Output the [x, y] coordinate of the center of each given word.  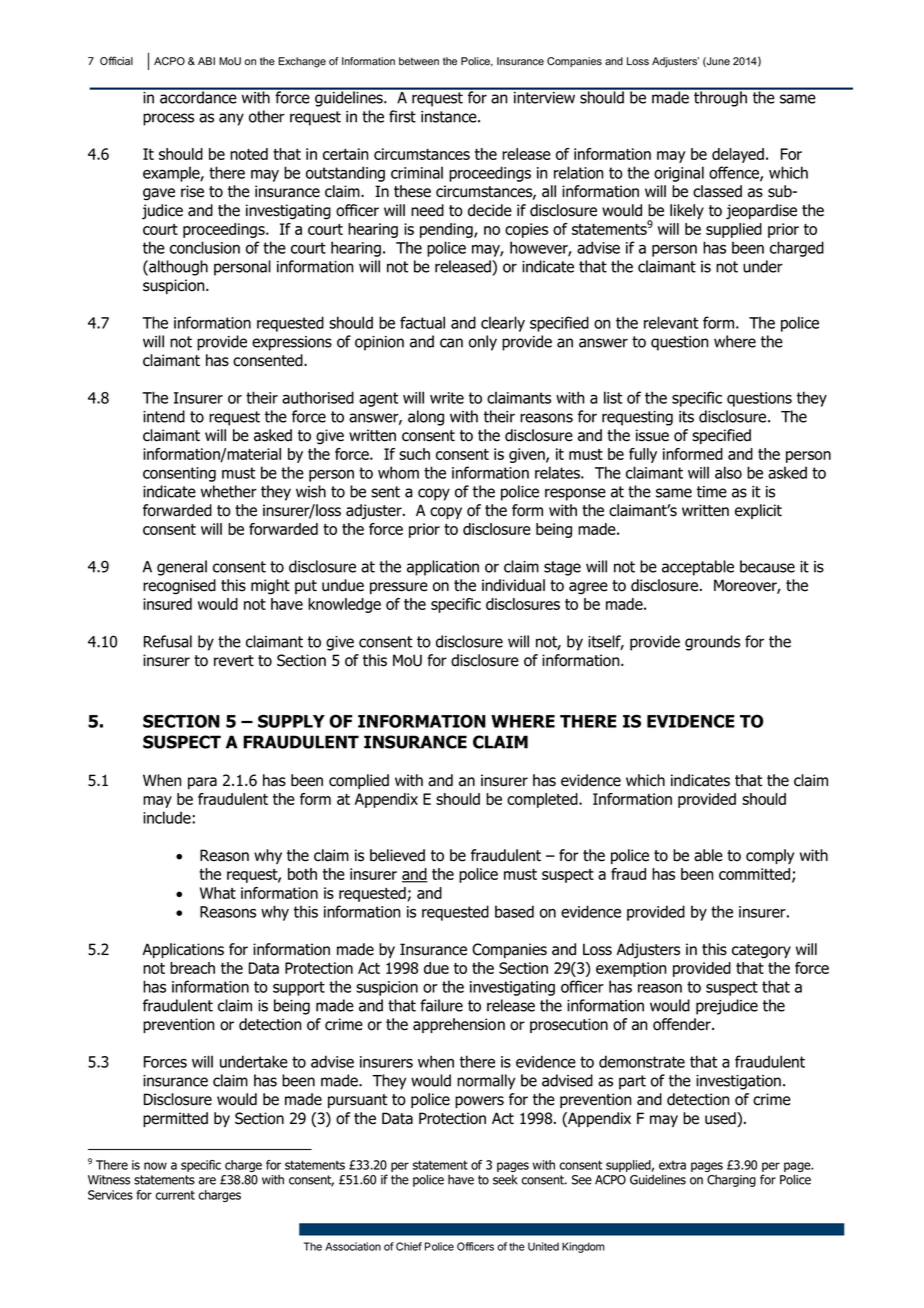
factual [422, 322]
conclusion [205, 247]
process [168, 119]
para [202, 783]
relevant [671, 322]
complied [359, 781]
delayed [738, 155]
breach [192, 968]
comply [770, 856]
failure [441, 1005]
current [175, 1195]
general [182, 568]
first [402, 116]
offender [683, 1024]
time [712, 492]
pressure [399, 588]
